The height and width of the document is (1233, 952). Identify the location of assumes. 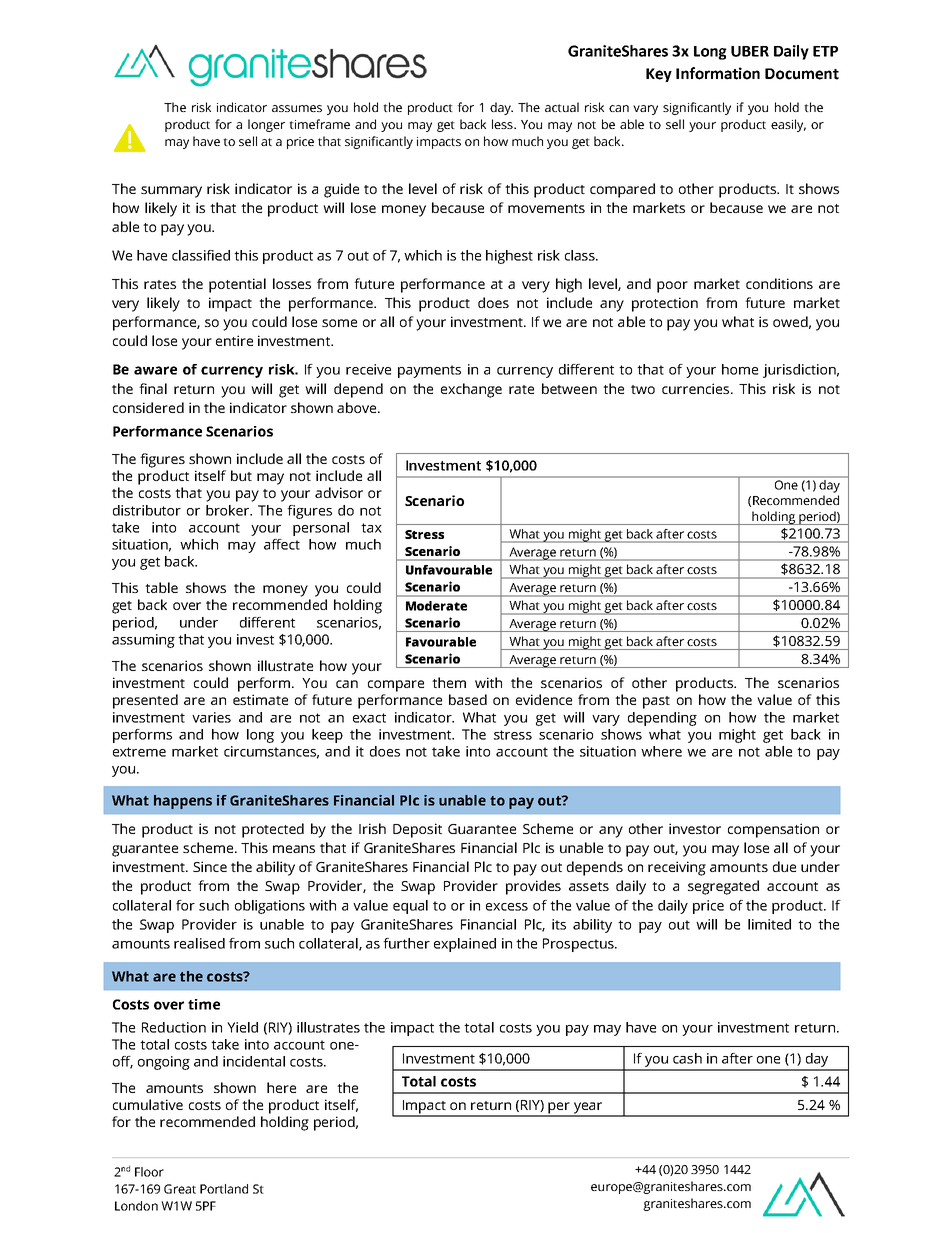
(297, 108).
